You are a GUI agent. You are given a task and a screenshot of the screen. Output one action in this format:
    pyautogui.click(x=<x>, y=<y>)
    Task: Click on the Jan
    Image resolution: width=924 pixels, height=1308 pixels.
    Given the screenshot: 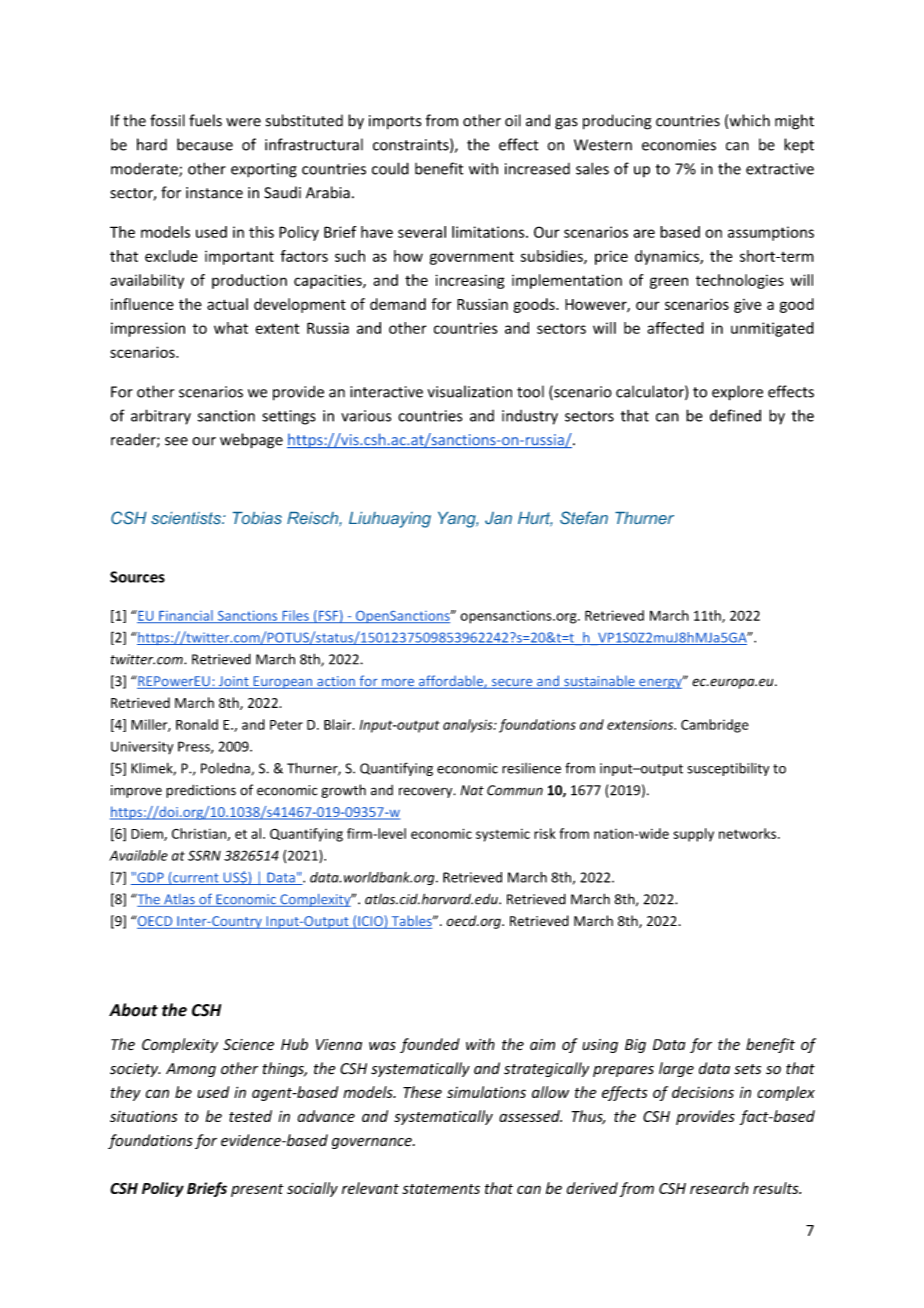 What is the action you would take?
    pyautogui.click(x=498, y=518)
